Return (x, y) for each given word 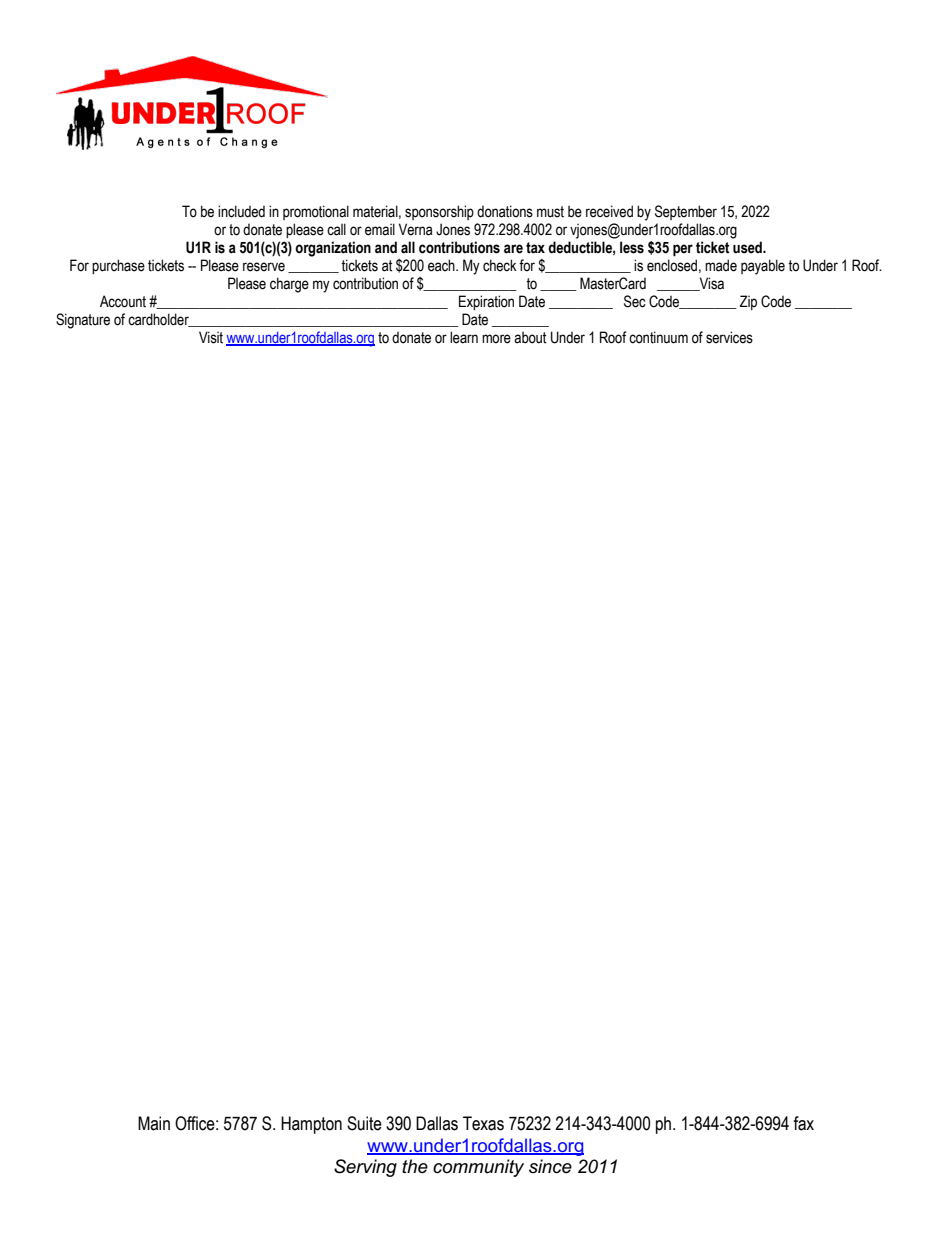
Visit (211, 337)
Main (154, 1123)
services (729, 337)
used (748, 247)
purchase (118, 266)
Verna (416, 229)
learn (464, 337)
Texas (483, 1123)
